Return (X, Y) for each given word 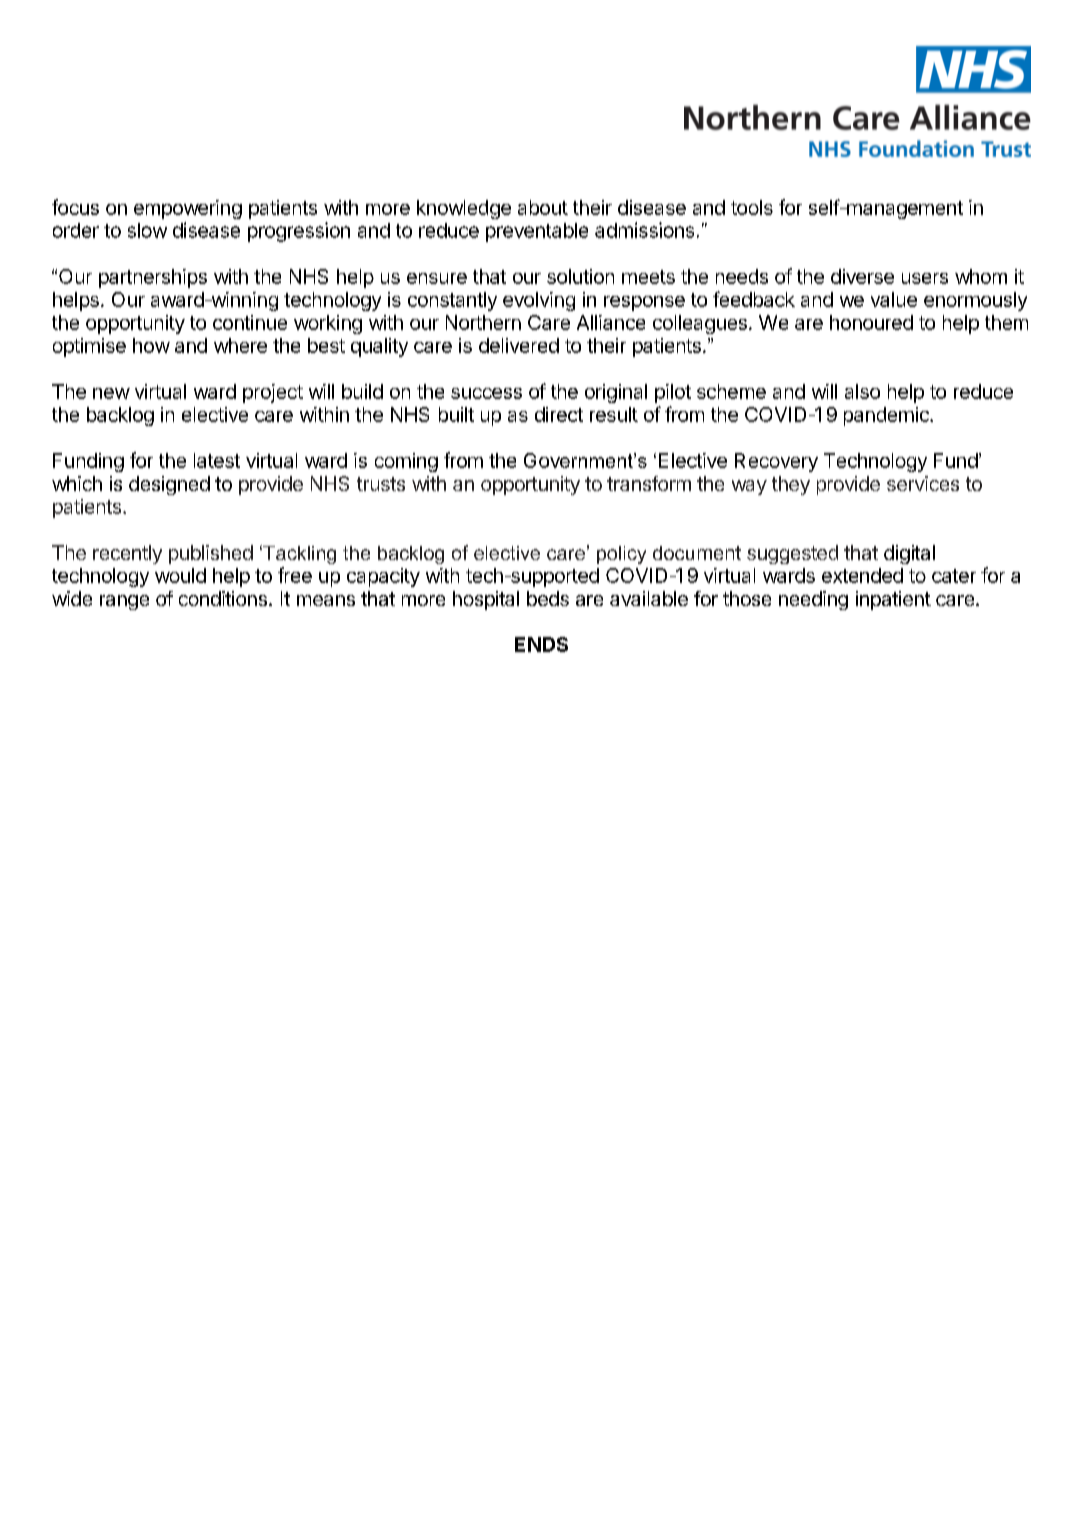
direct (559, 414)
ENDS (541, 644)
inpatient (893, 600)
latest (217, 460)
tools (752, 207)
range (124, 602)
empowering (188, 209)
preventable (537, 232)
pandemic (887, 416)
